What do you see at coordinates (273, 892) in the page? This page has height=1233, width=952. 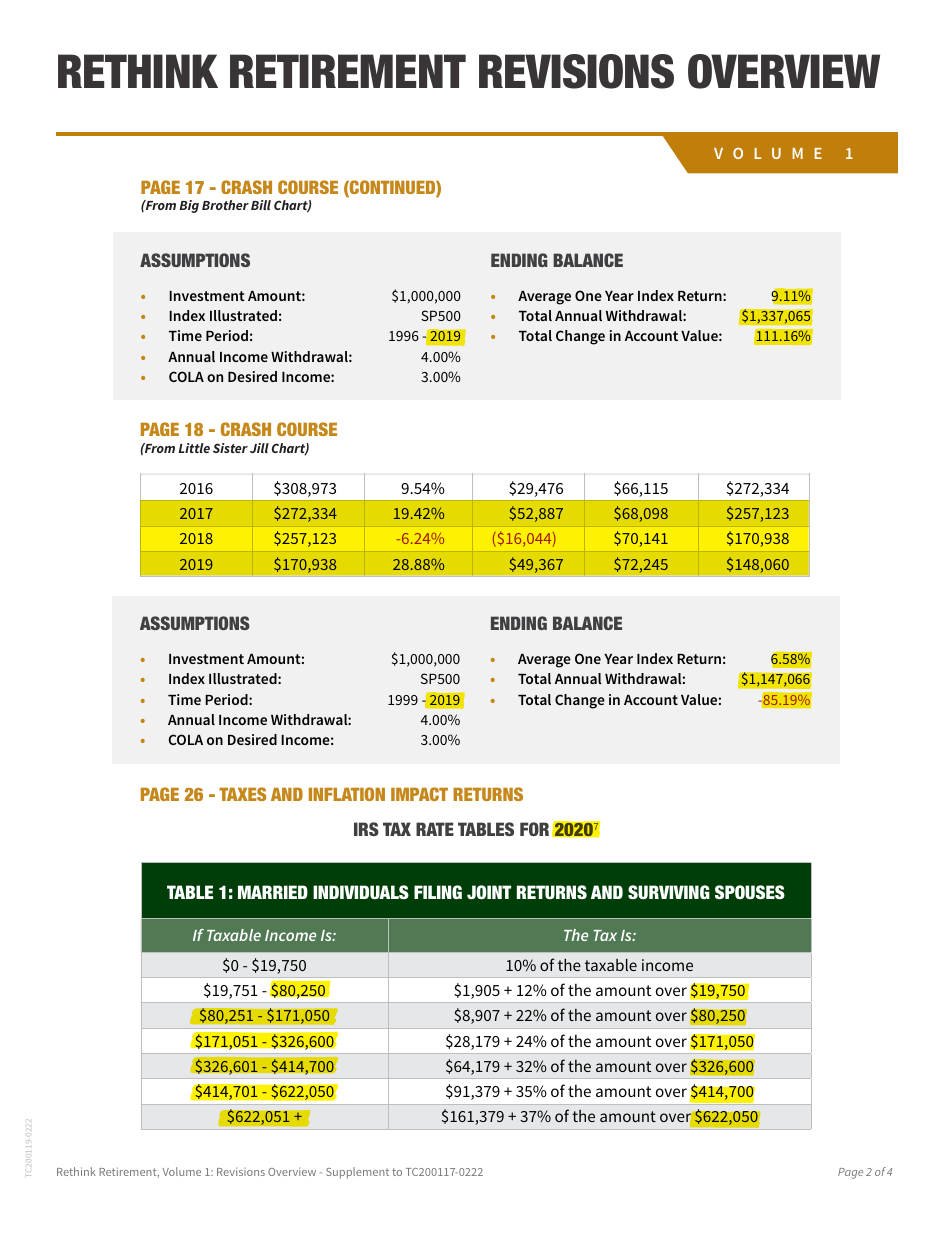 I see `MARRIED` at bounding box center [273, 892].
